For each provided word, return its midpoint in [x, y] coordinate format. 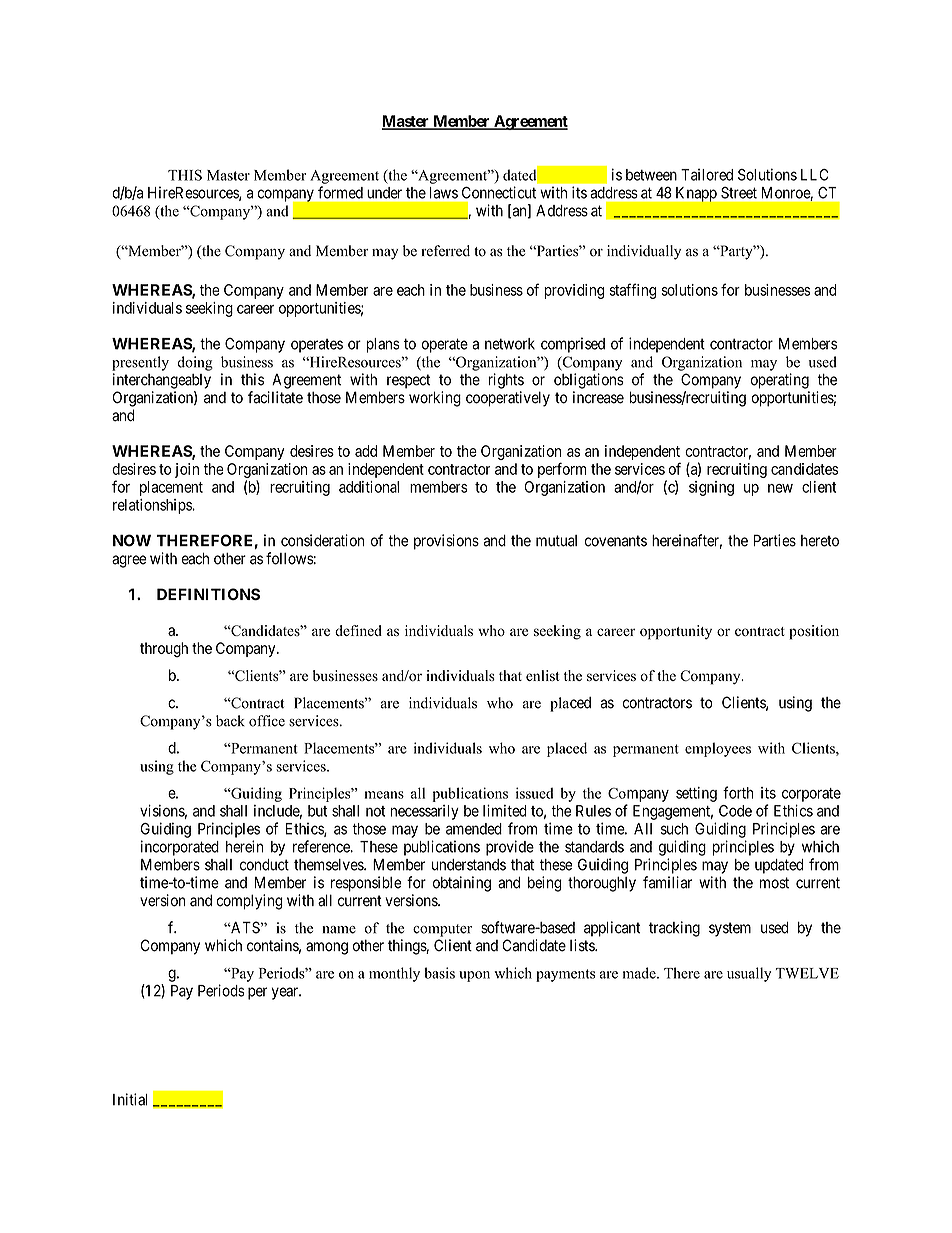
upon [474, 976]
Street [739, 193]
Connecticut [499, 192]
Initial [130, 1099]
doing [195, 363]
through [164, 649]
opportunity [676, 632]
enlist [542, 675]
